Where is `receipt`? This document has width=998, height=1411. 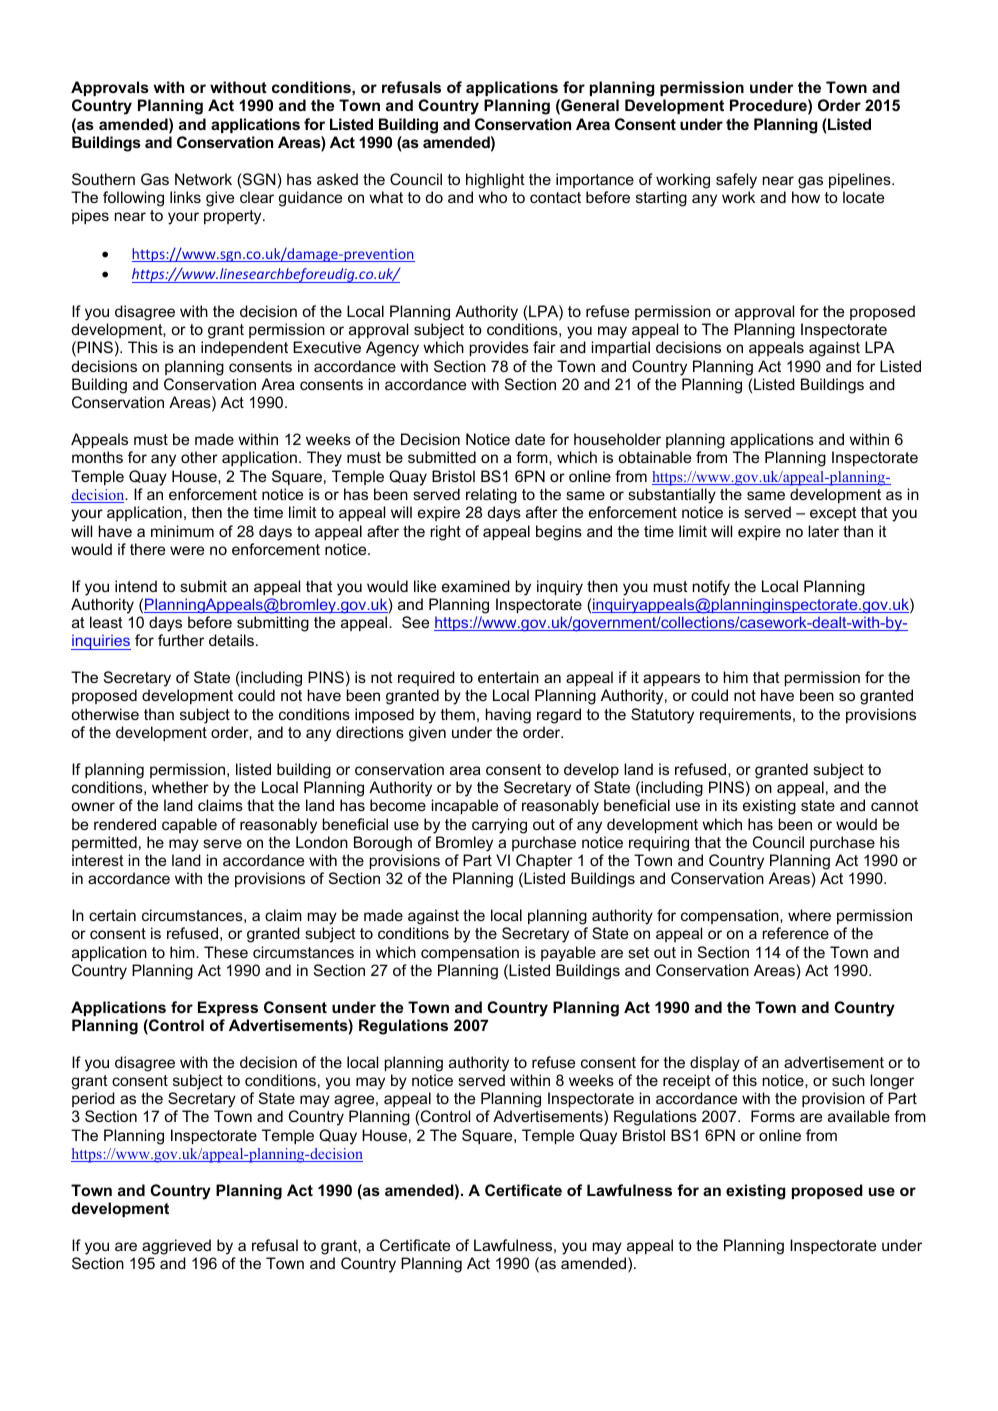 receipt is located at coordinates (687, 1081).
